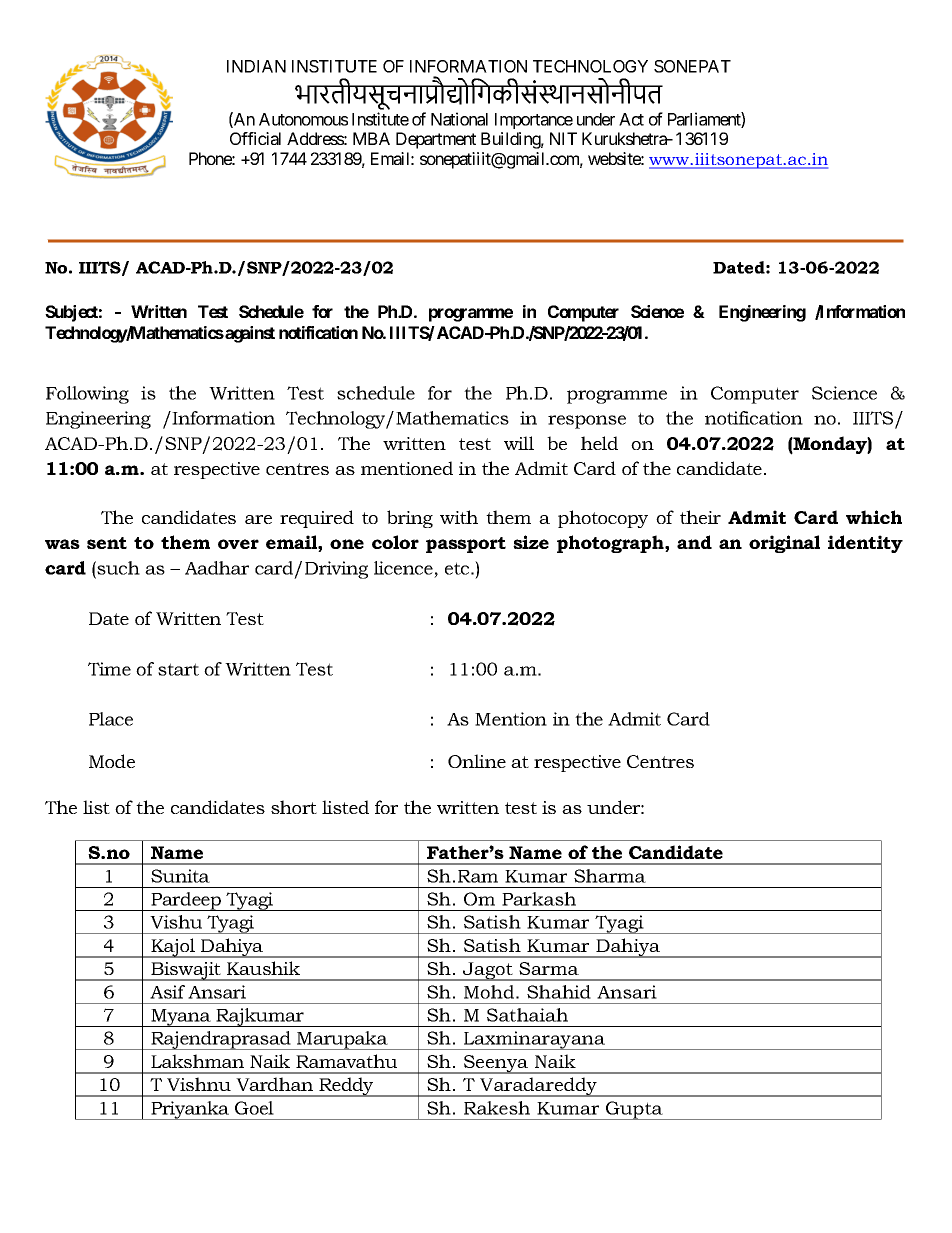 The image size is (952, 1233). I want to click on Rakesh, so click(497, 1108).
